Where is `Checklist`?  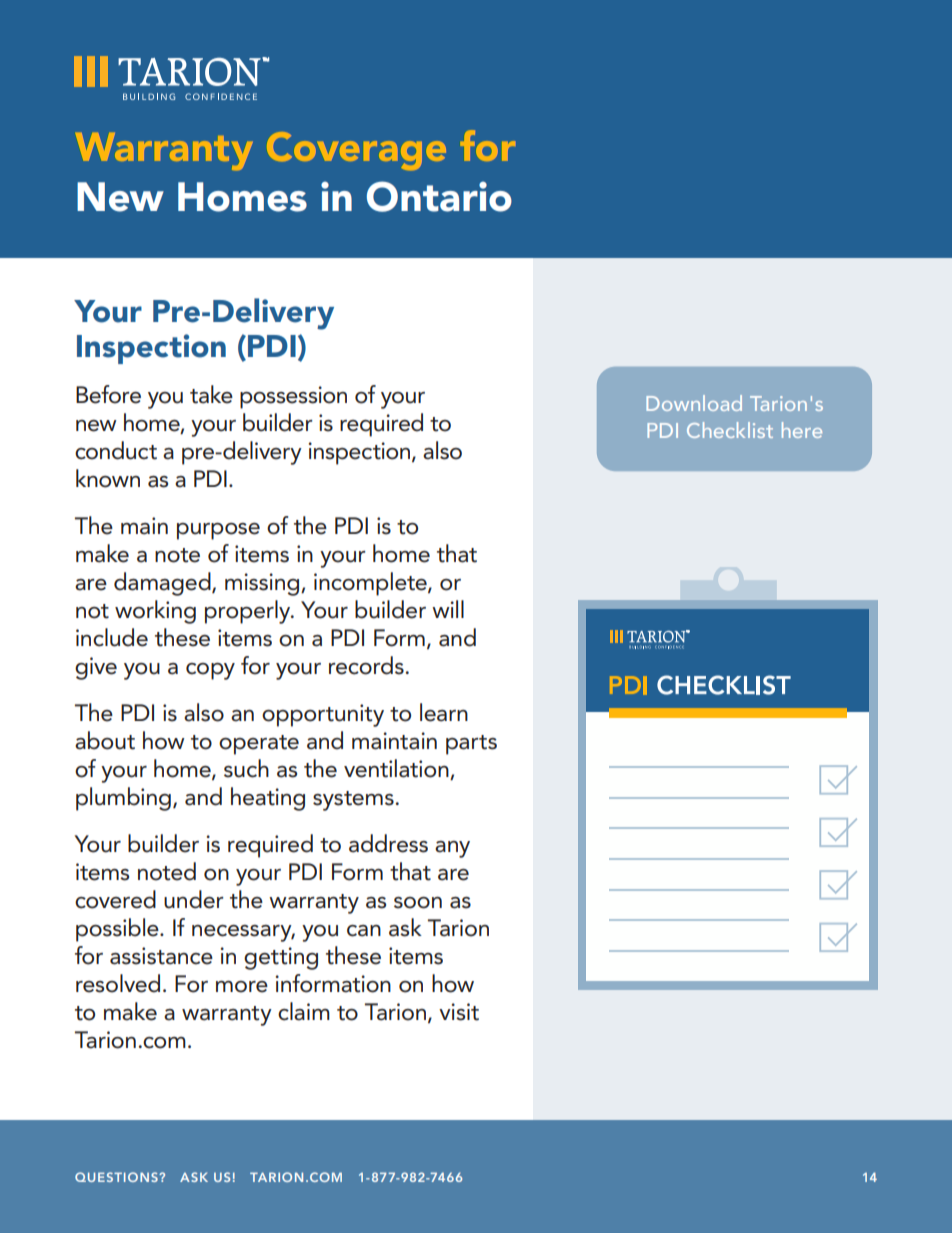 Checklist is located at coordinates (730, 430).
